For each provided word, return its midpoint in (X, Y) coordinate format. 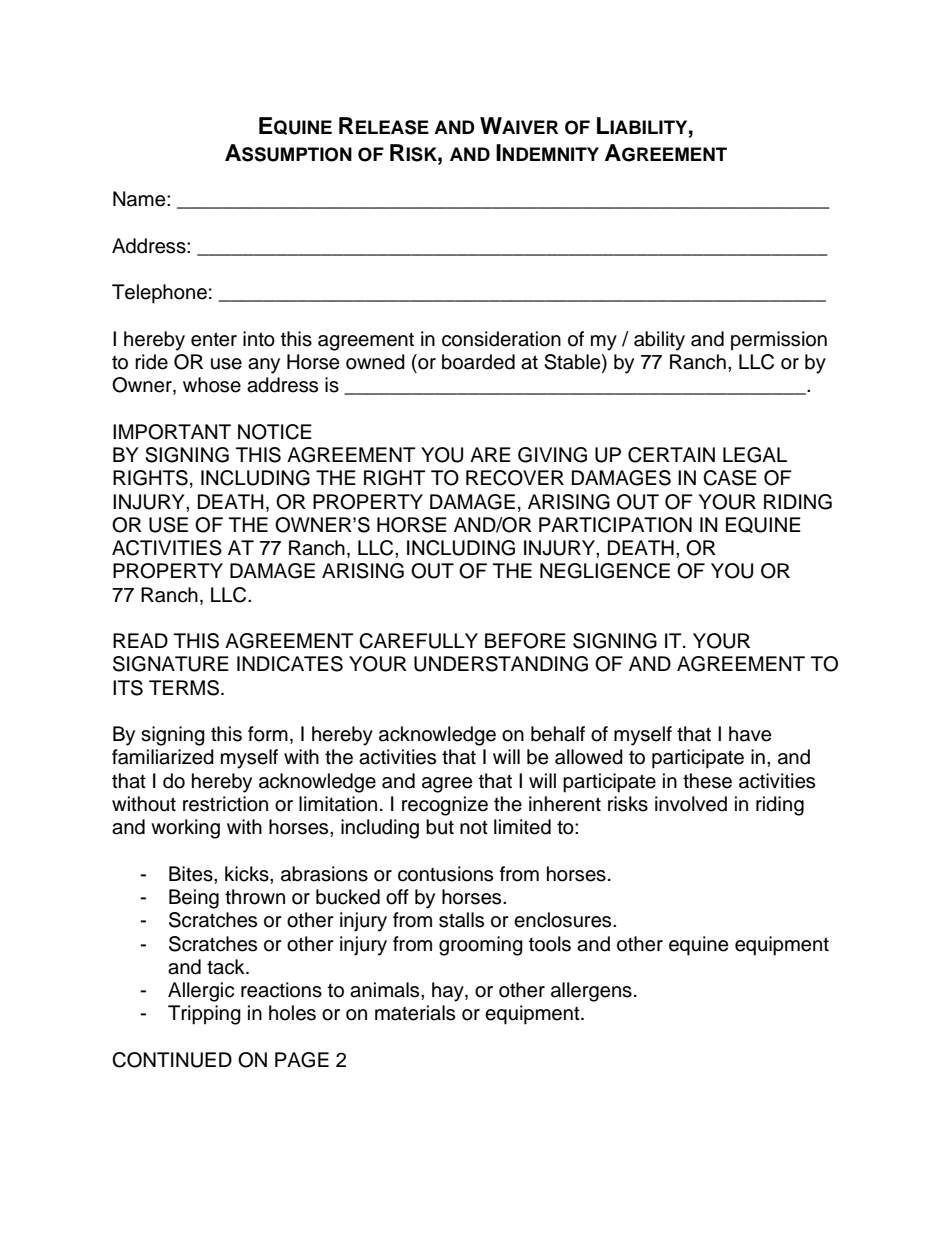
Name (140, 199)
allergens (591, 992)
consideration (501, 339)
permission (779, 341)
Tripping (204, 1015)
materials (415, 1013)
